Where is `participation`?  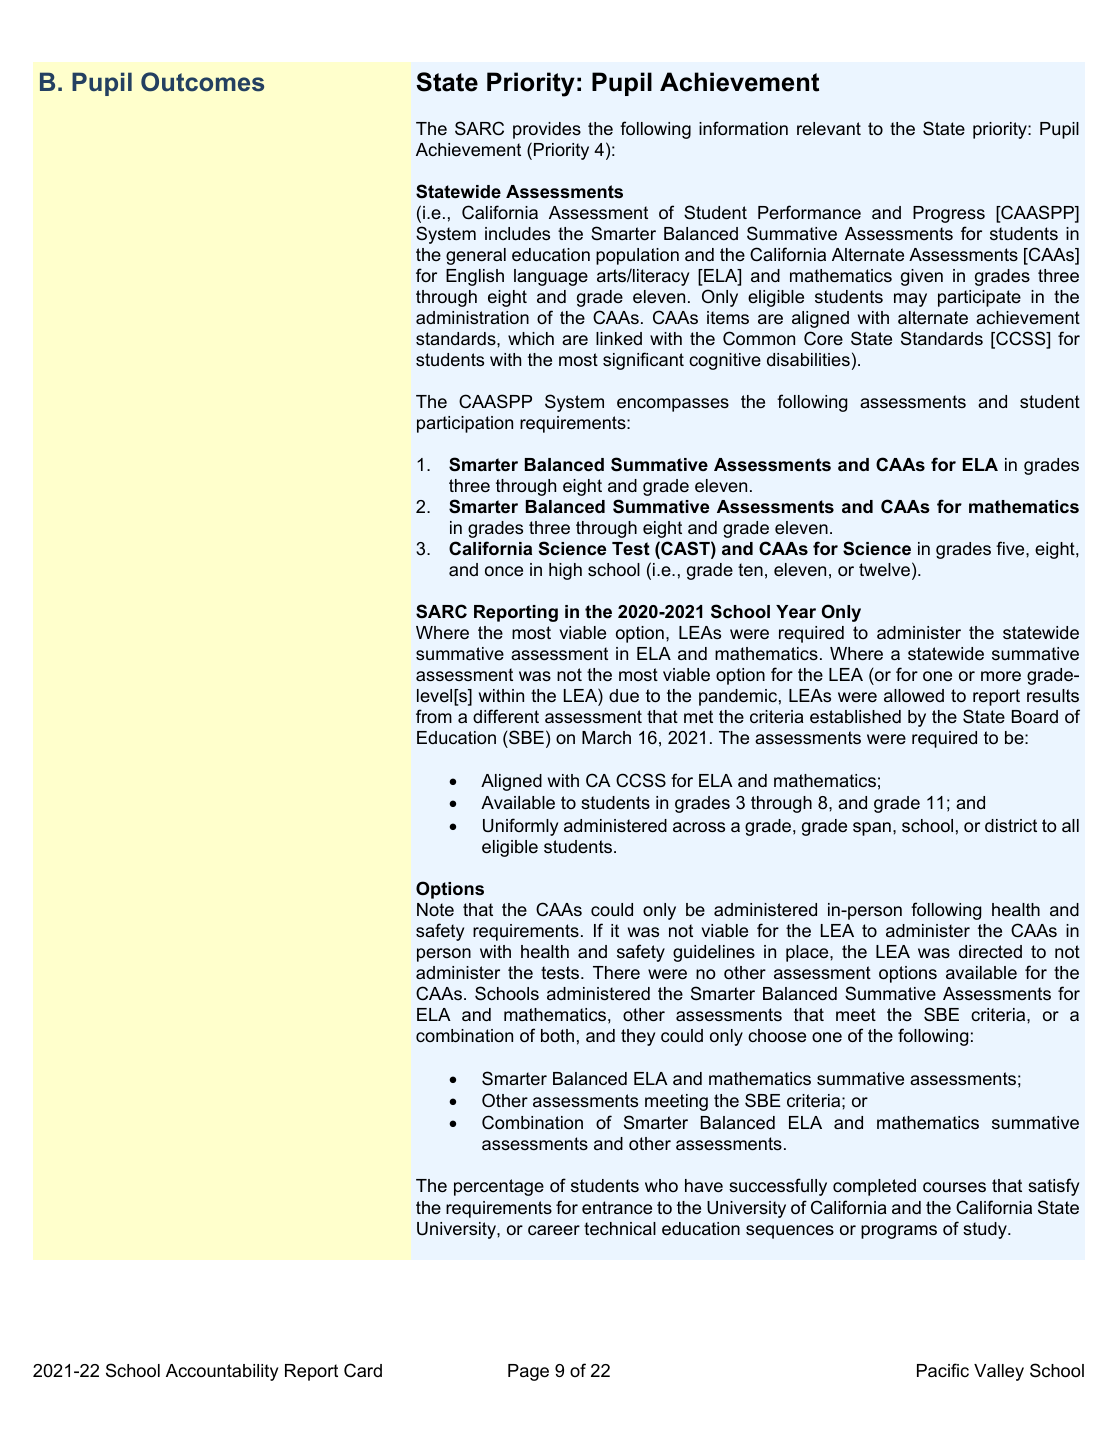 participation is located at coordinates (465, 424).
